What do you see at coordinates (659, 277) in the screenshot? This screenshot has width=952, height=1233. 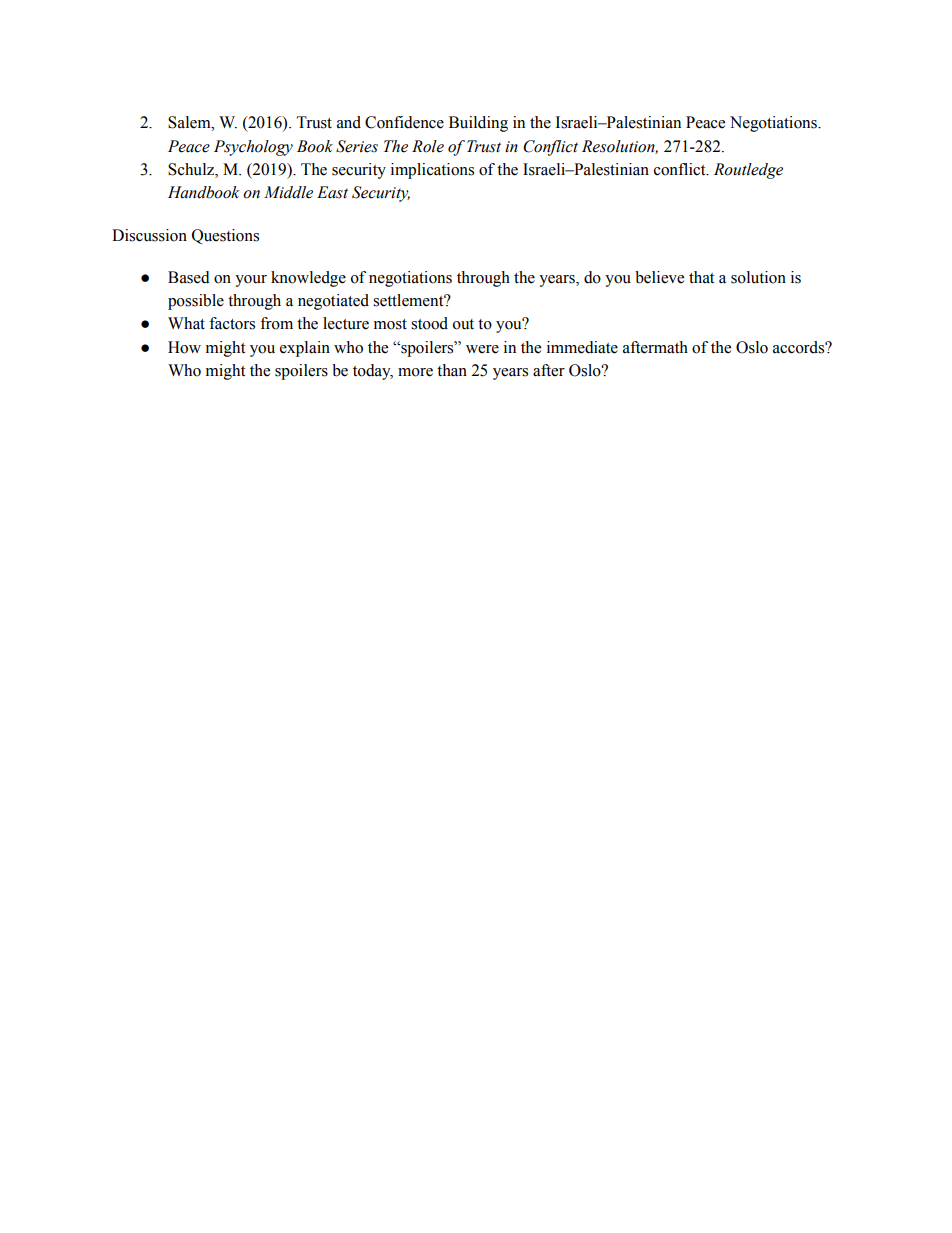 I see `believe` at bounding box center [659, 277].
